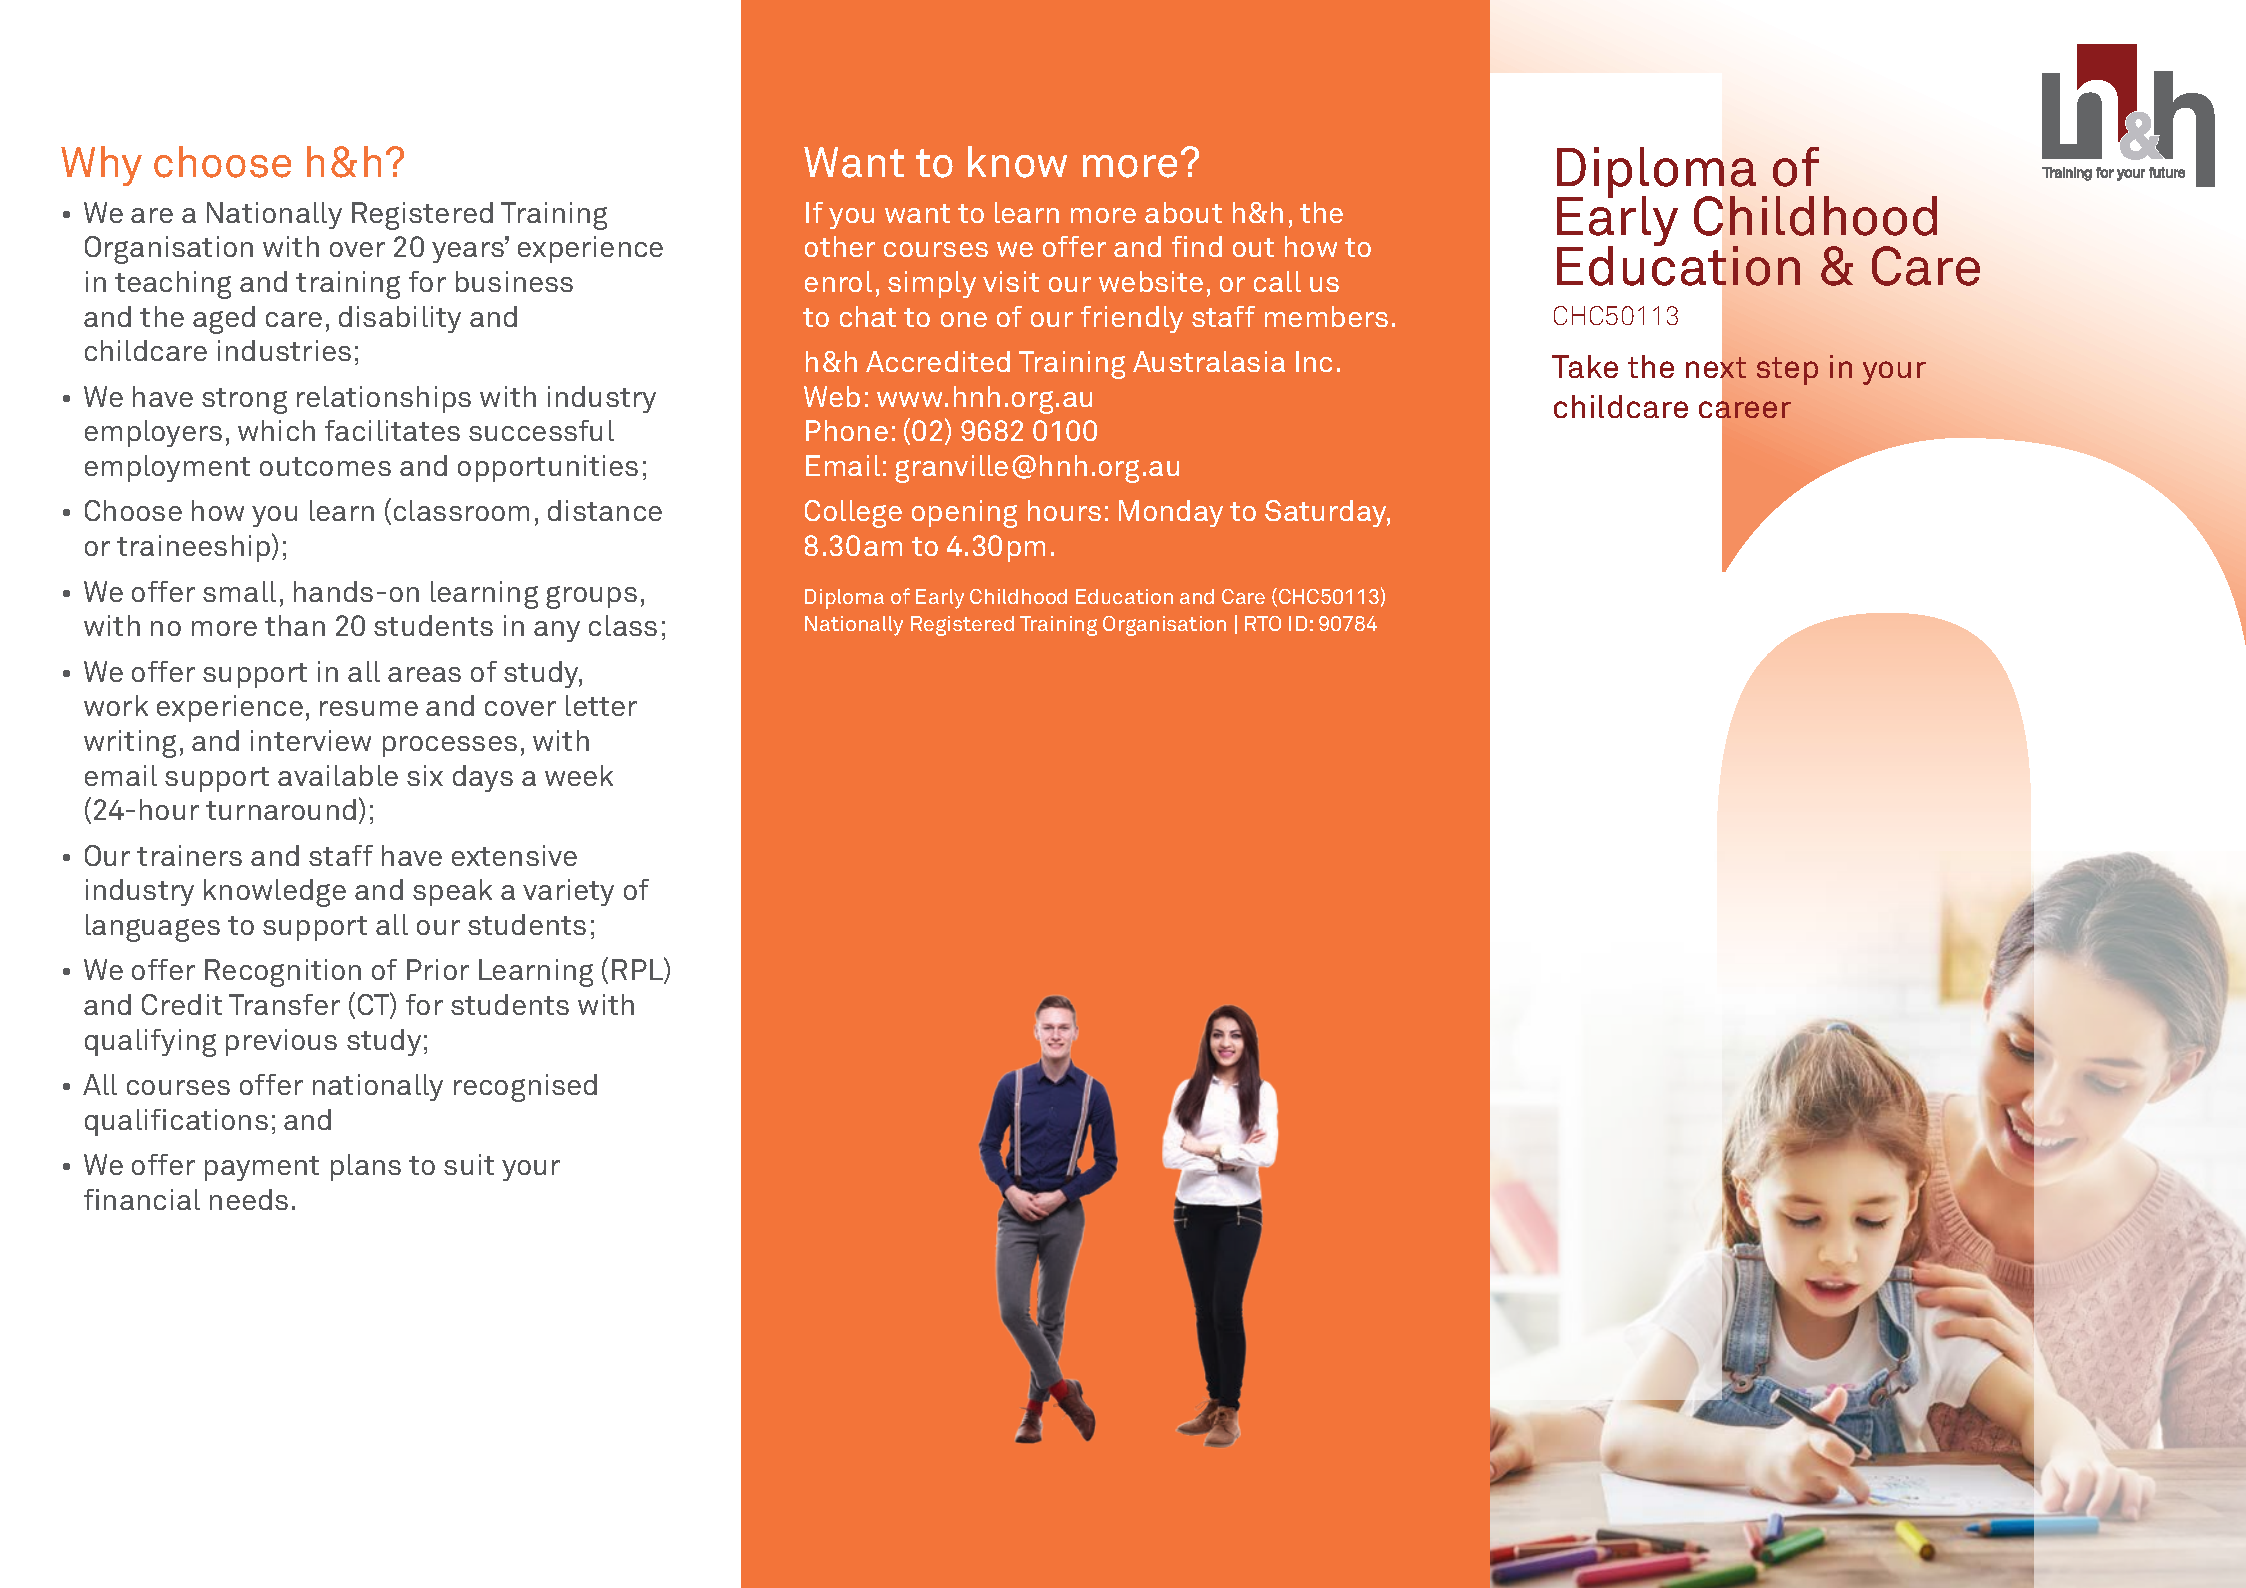 Image resolution: width=2246 pixels, height=1588 pixels. I want to click on payment, so click(262, 1168).
